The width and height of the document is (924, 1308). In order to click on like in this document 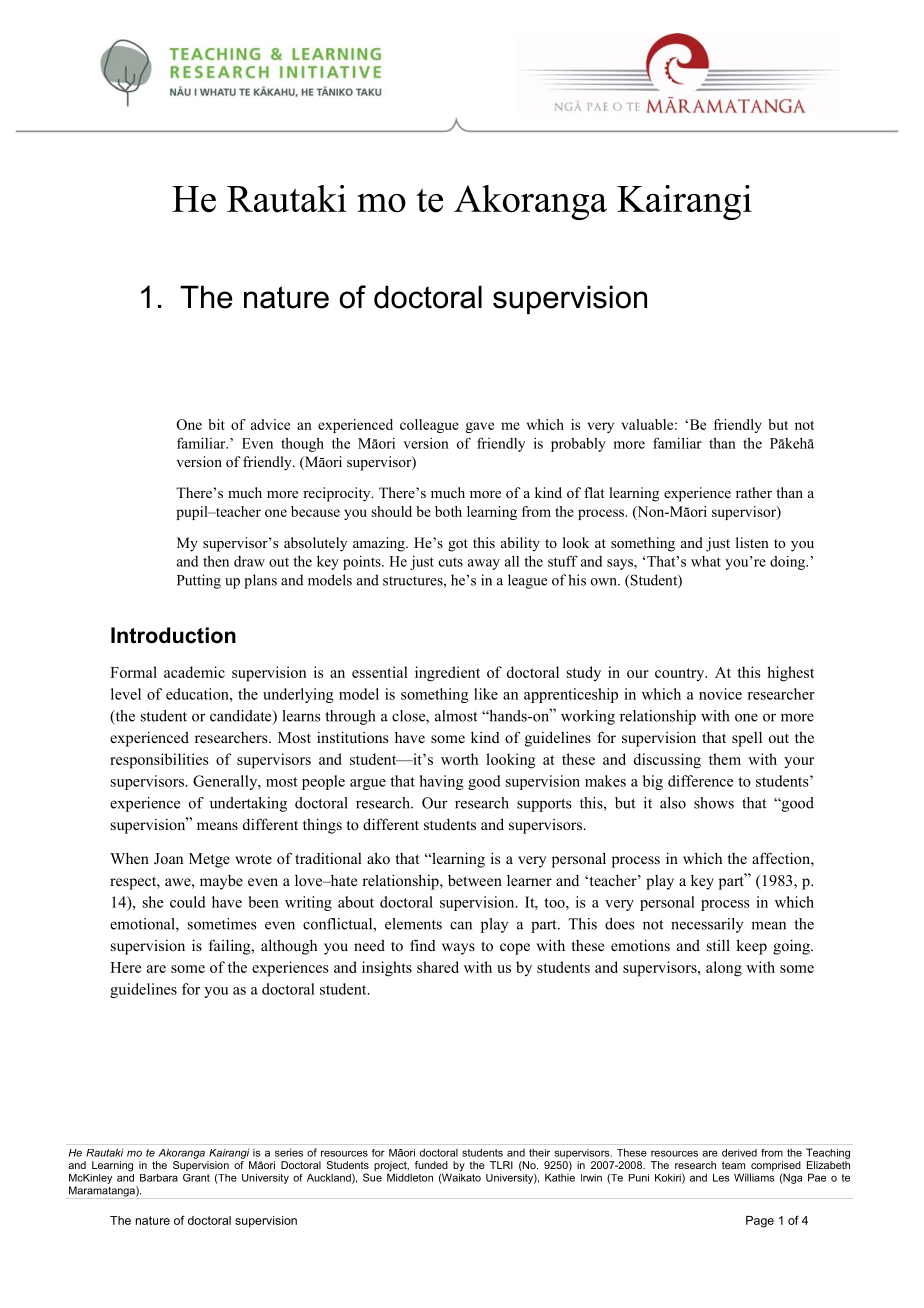, I will do `click(486, 694)`.
